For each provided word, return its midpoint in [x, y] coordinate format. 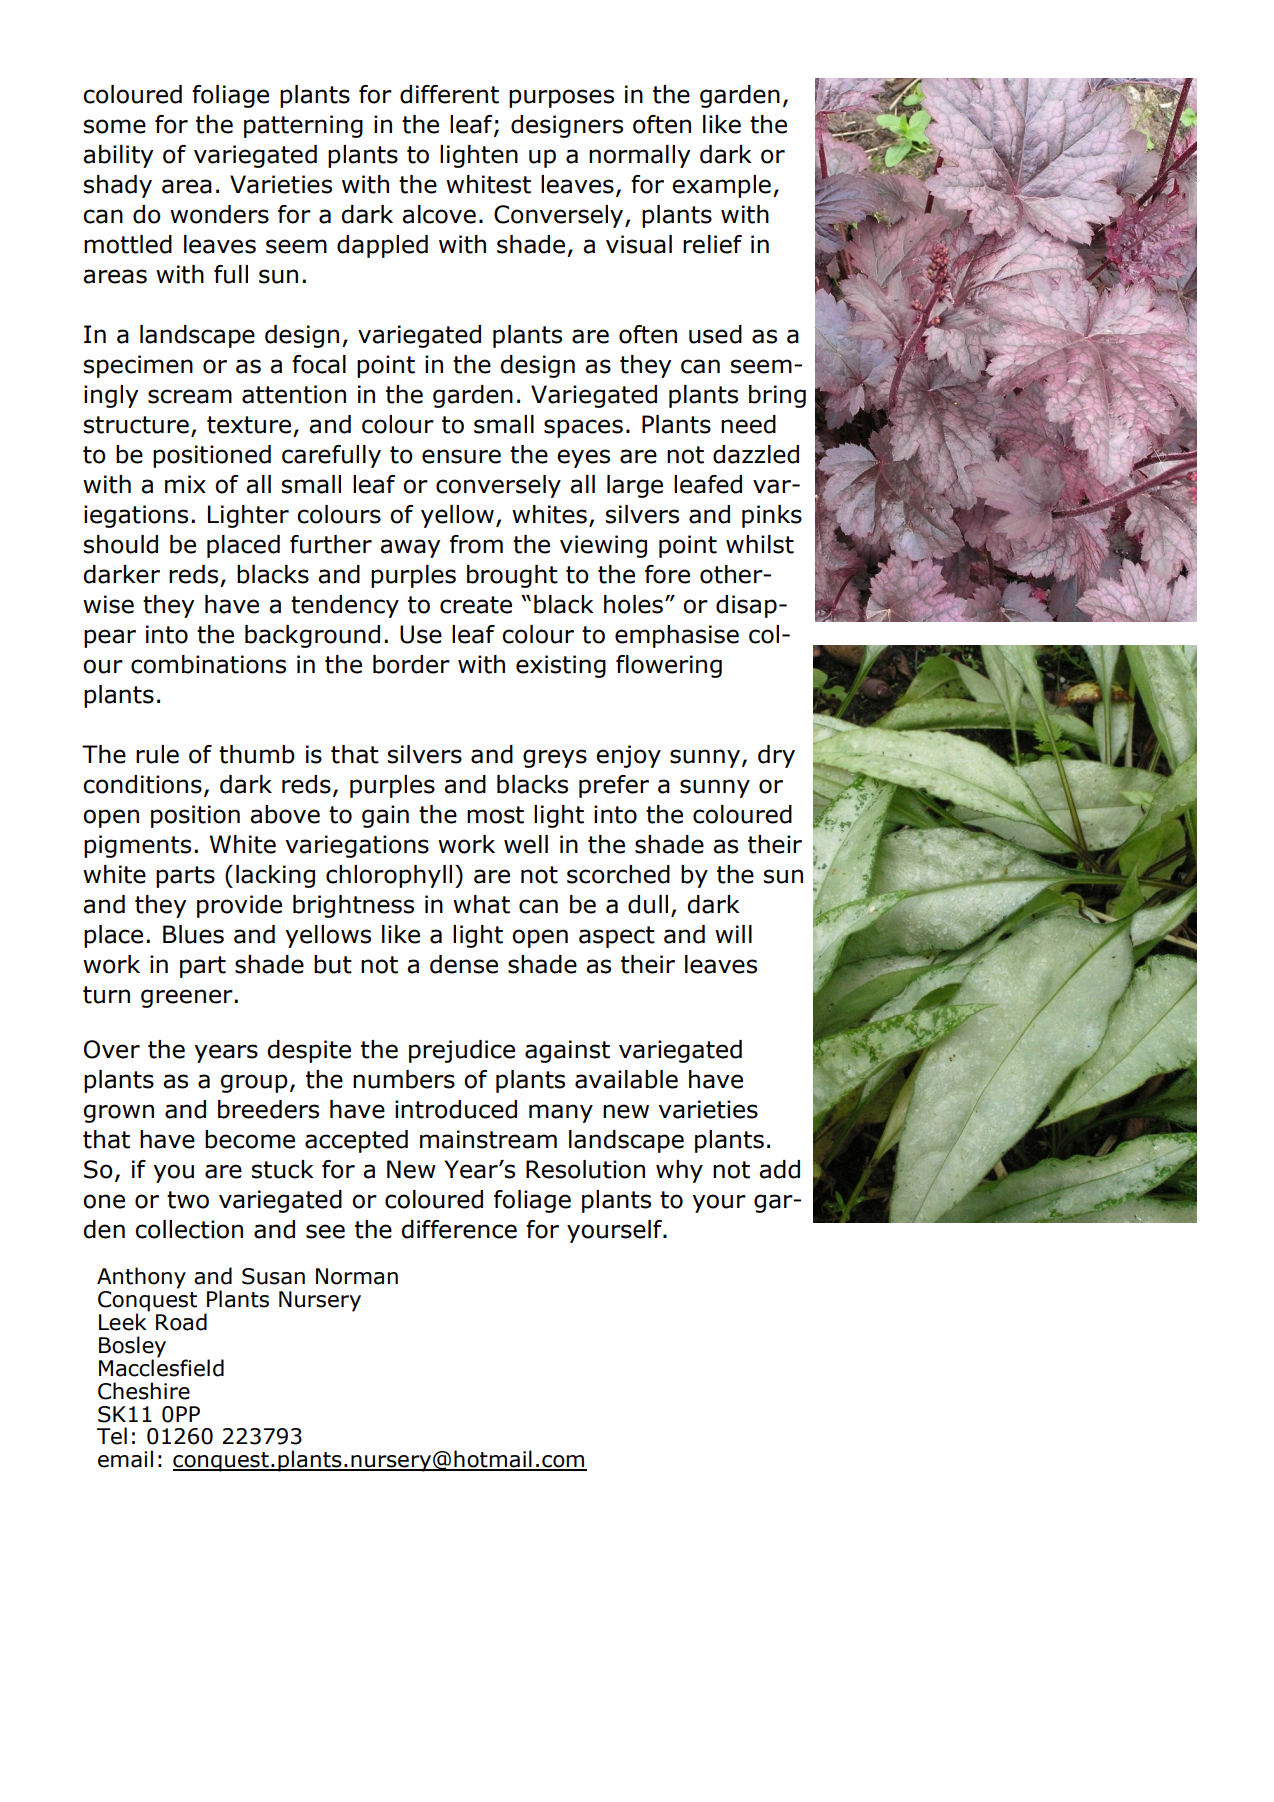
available [626, 1079]
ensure [461, 456]
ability [118, 156]
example [721, 186]
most [495, 815]
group [254, 1083]
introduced [456, 1109]
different [449, 94]
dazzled [756, 454]
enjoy [628, 756]
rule [157, 754]
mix [185, 484]
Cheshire [144, 1391]
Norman [357, 1276]
